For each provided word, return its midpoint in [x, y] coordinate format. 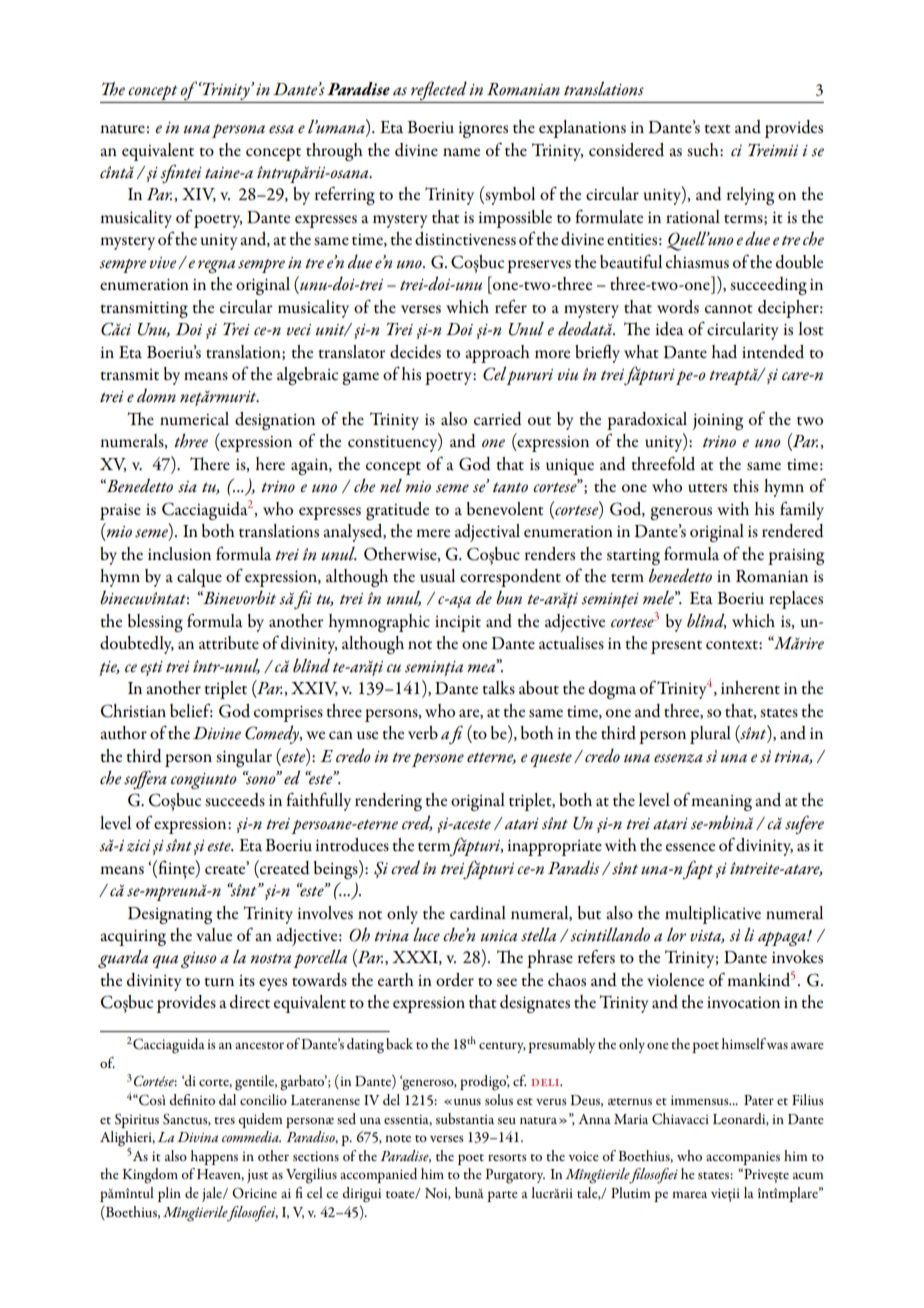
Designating [170, 915]
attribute [229, 643]
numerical [194, 419]
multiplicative [713, 915]
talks [498, 688]
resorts [507, 1157]
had [724, 352]
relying [750, 196]
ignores [483, 129]
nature [122, 128]
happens [214, 1157]
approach [497, 354]
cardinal [478, 913]
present [676, 647]
